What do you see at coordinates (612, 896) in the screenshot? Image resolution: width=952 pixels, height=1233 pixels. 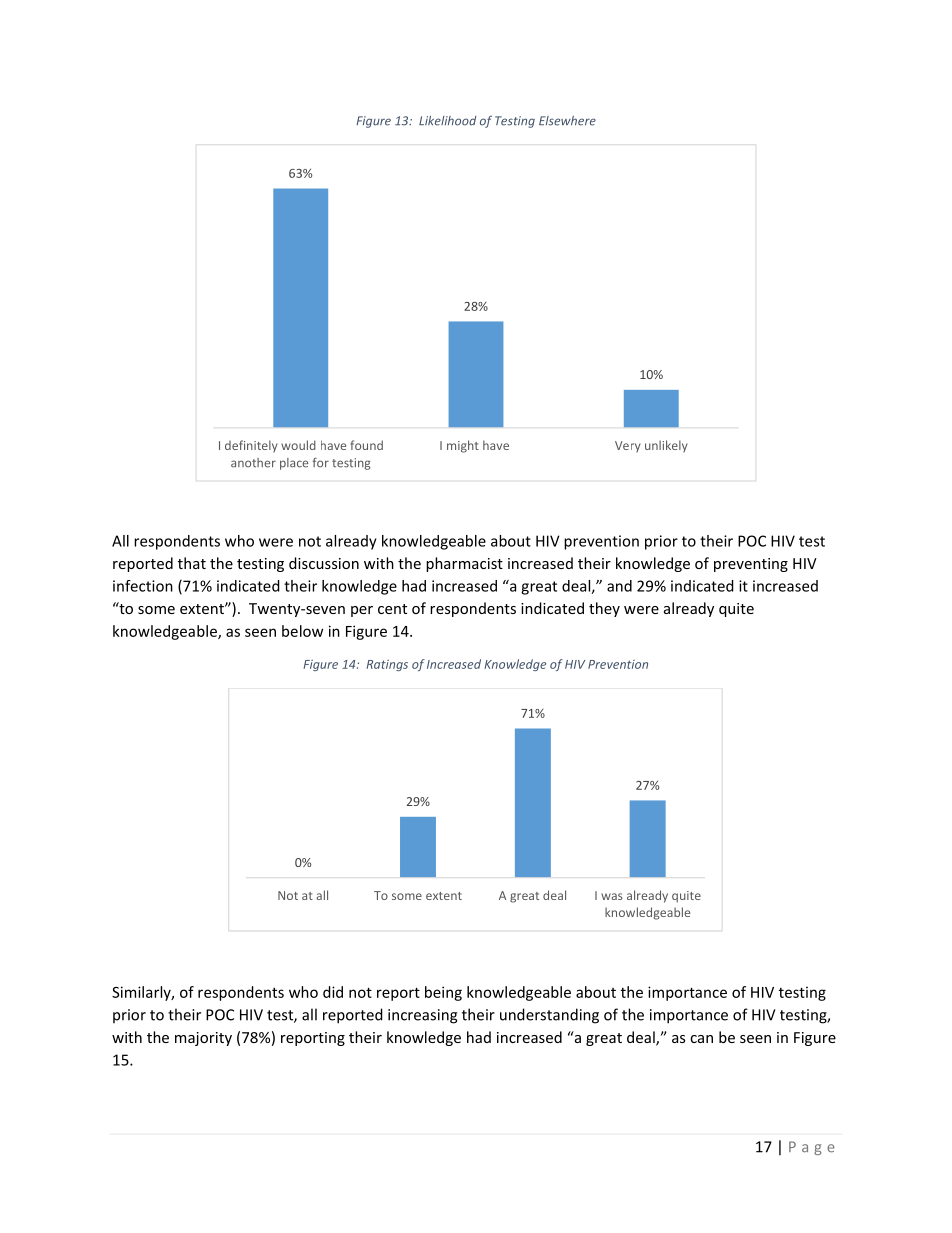 I see `was` at bounding box center [612, 896].
